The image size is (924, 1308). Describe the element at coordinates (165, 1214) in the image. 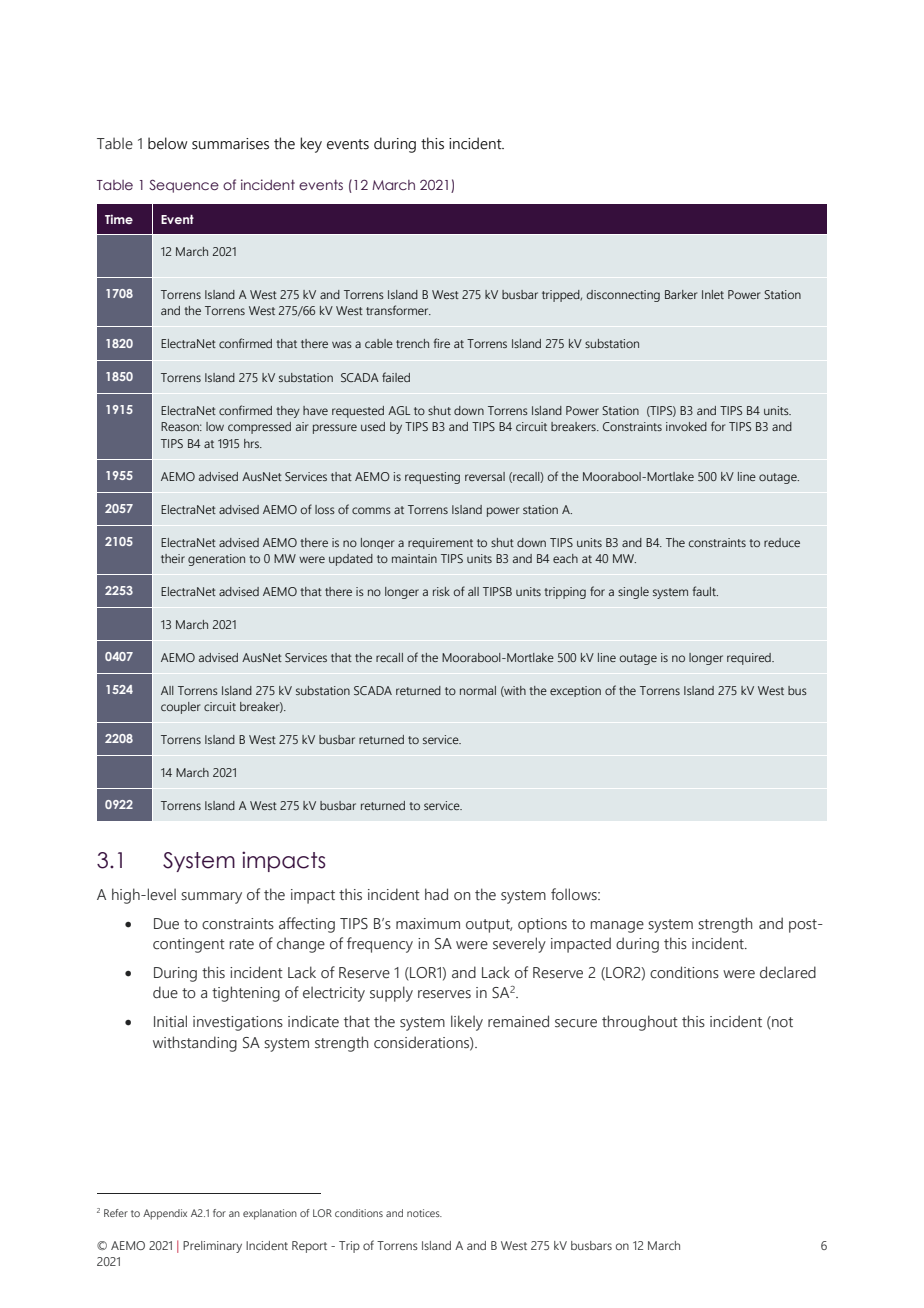

I see `Appendix` at that location.
